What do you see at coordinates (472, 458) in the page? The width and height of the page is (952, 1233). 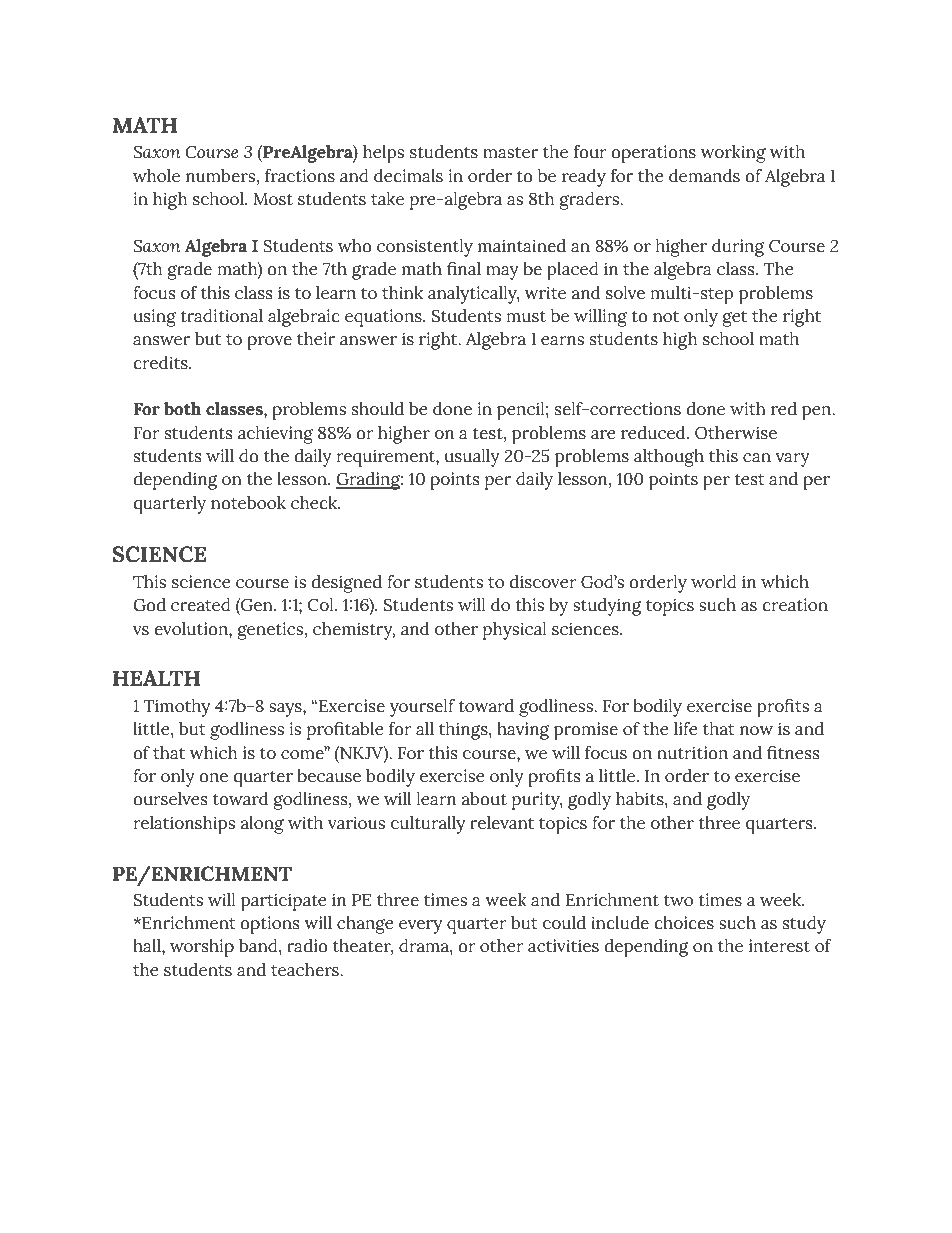 I see `usually` at bounding box center [472, 458].
